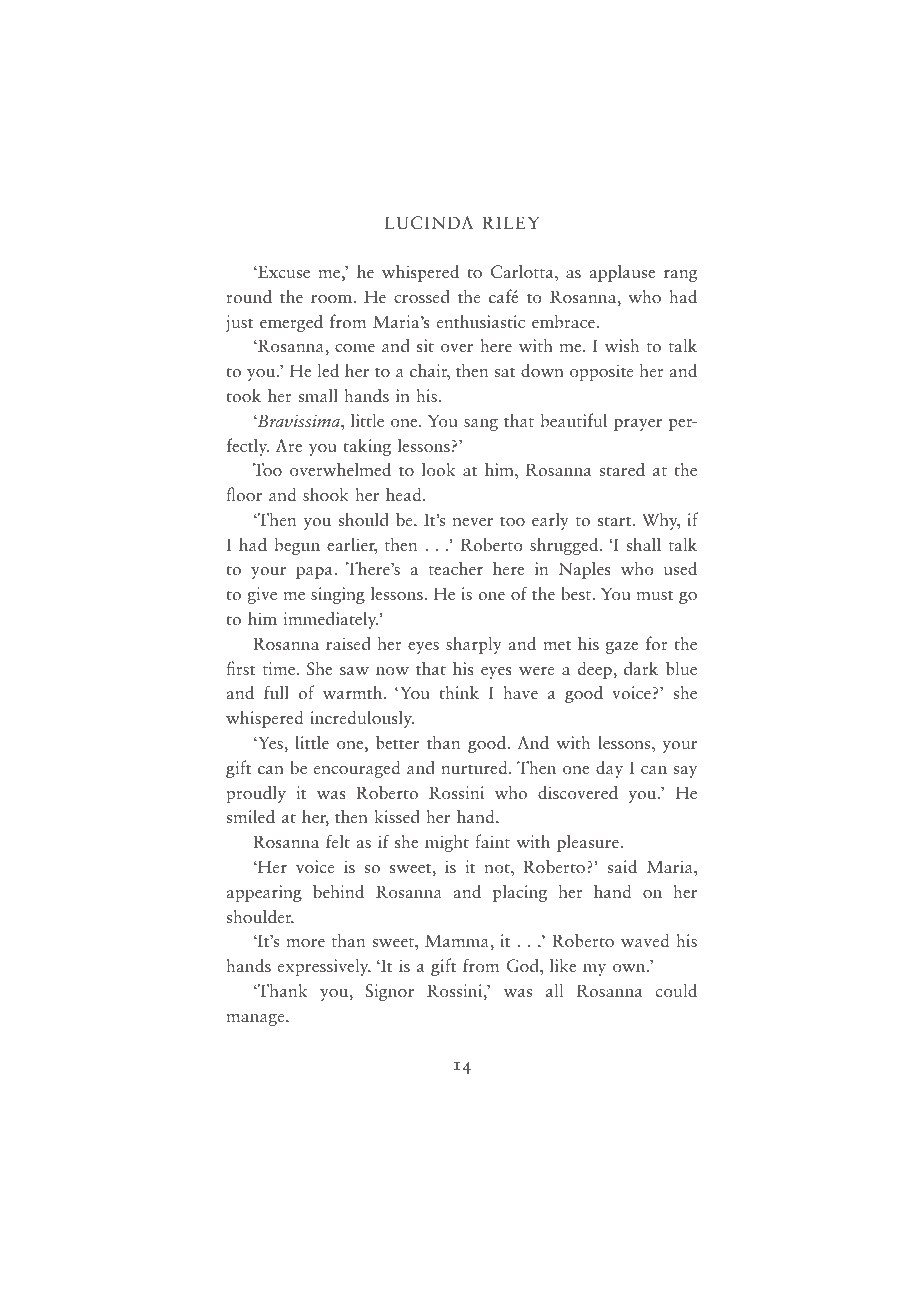 The width and height of the page is (924, 1308). I want to click on Excuse, so click(283, 271).
